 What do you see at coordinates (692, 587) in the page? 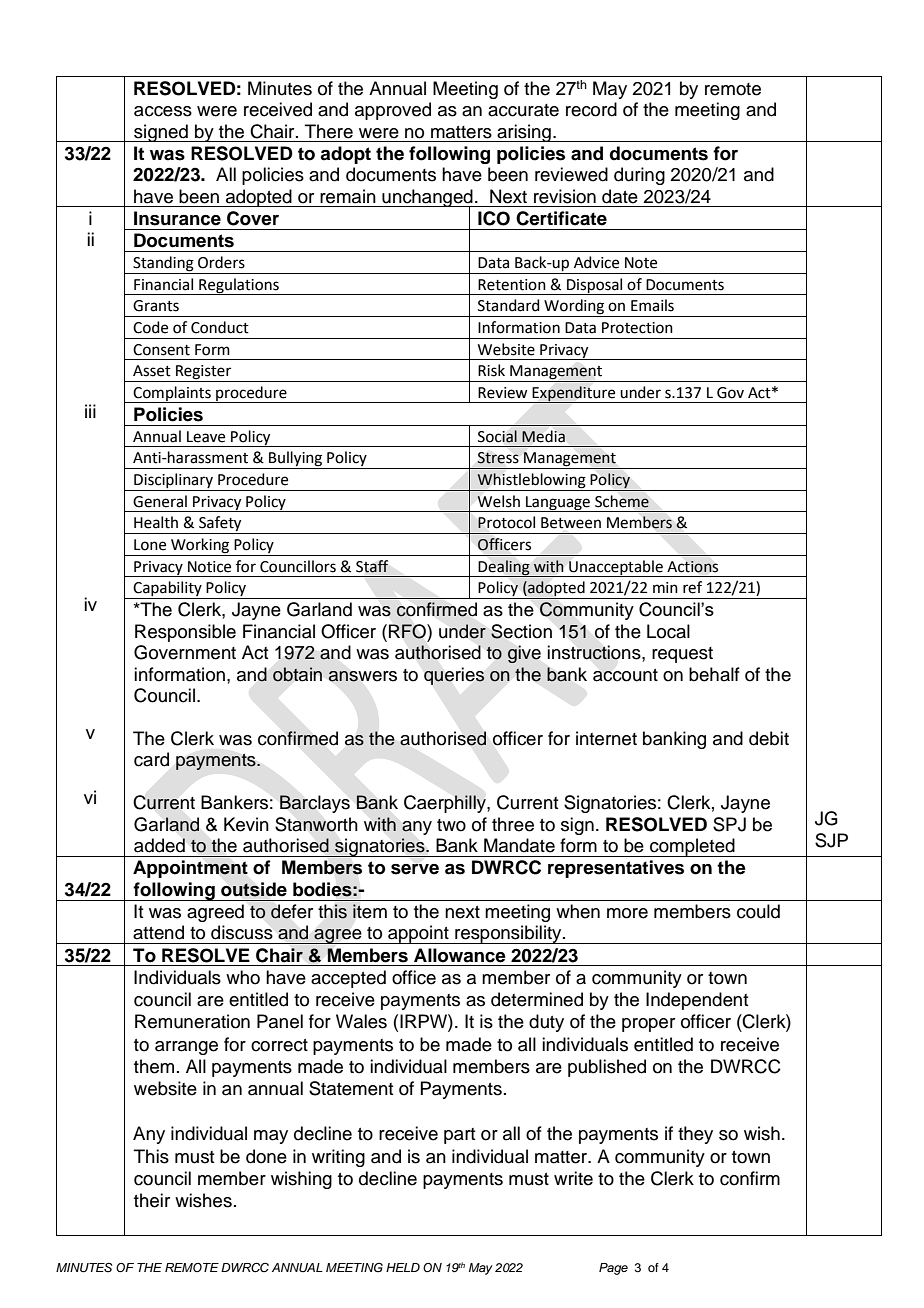
I see `ref` at bounding box center [692, 587].
